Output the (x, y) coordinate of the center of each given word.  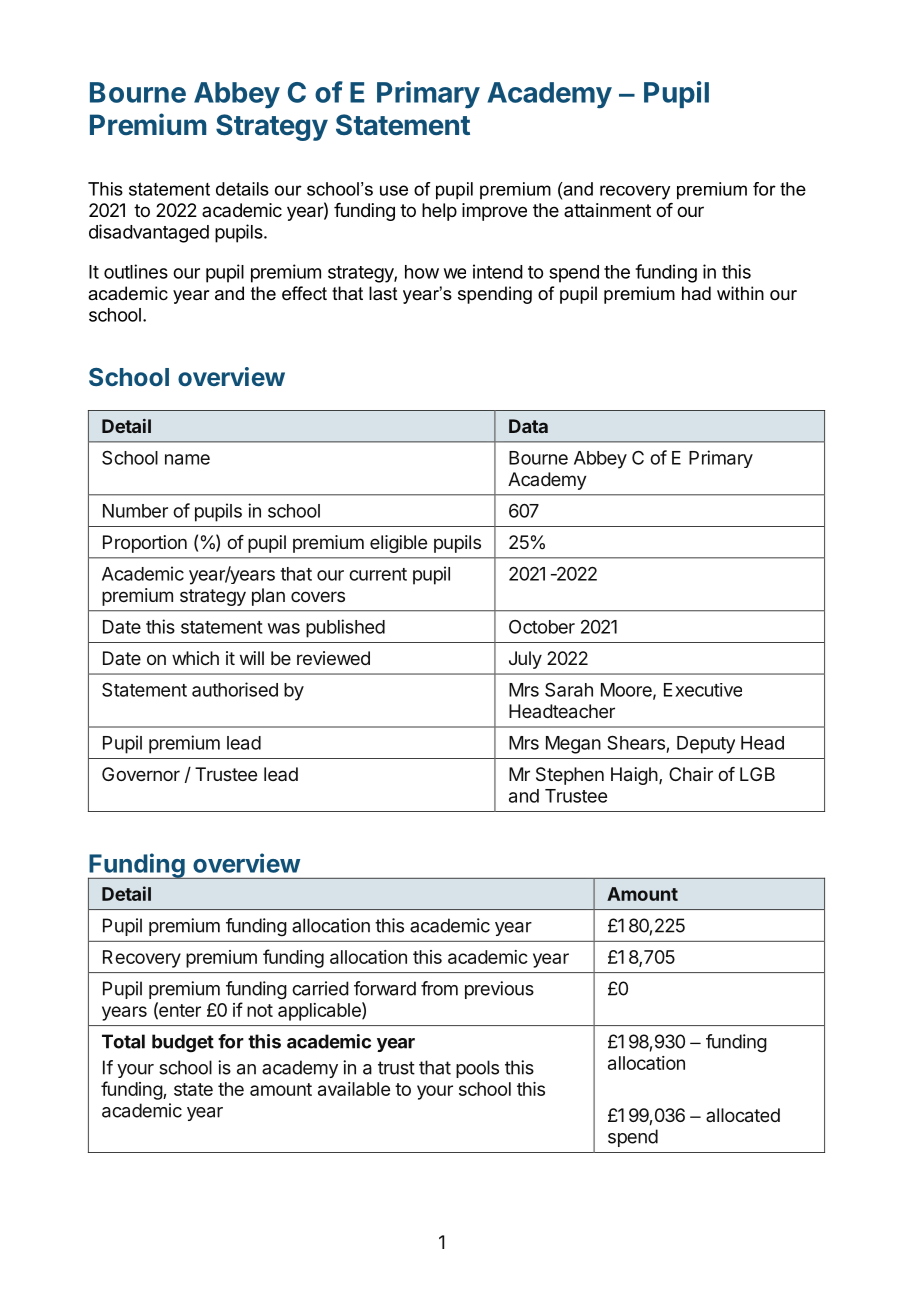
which (195, 658)
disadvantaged (149, 233)
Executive (703, 690)
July (525, 660)
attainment (607, 210)
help (439, 212)
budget (183, 1043)
